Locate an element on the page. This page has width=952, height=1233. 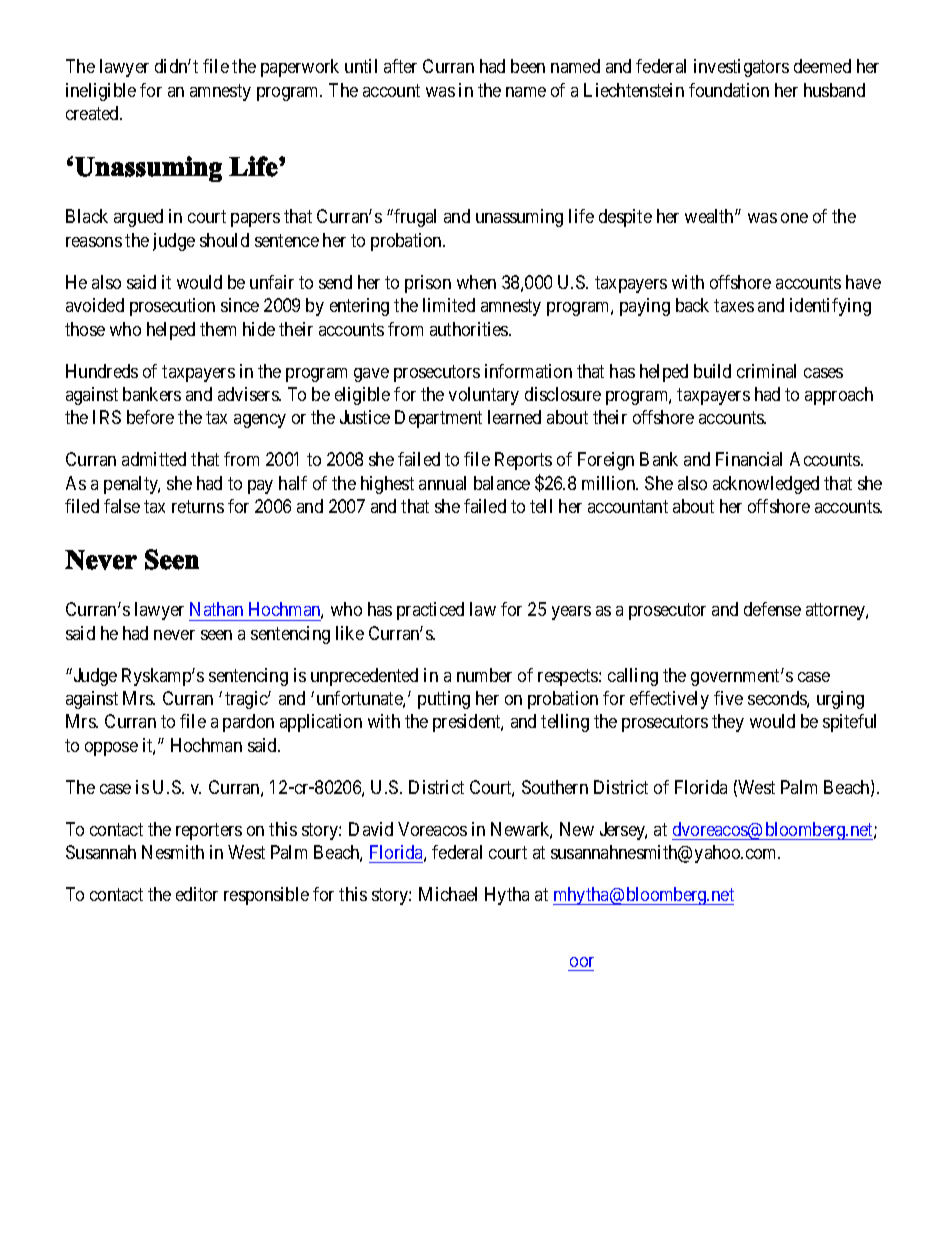
practiced is located at coordinates (430, 611).
